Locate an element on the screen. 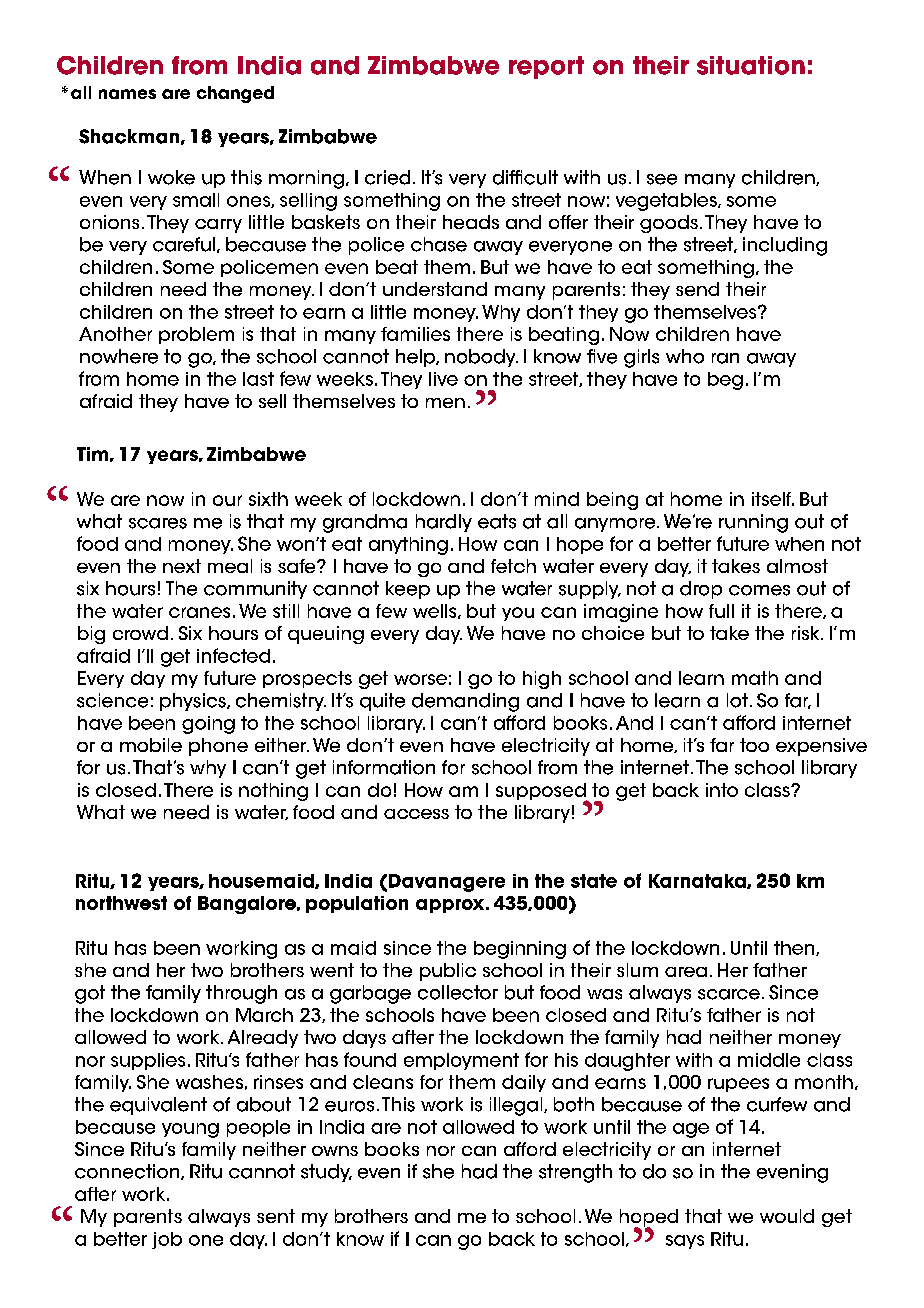 The height and width of the screenshot is (1308, 924). strength is located at coordinates (575, 1173).
